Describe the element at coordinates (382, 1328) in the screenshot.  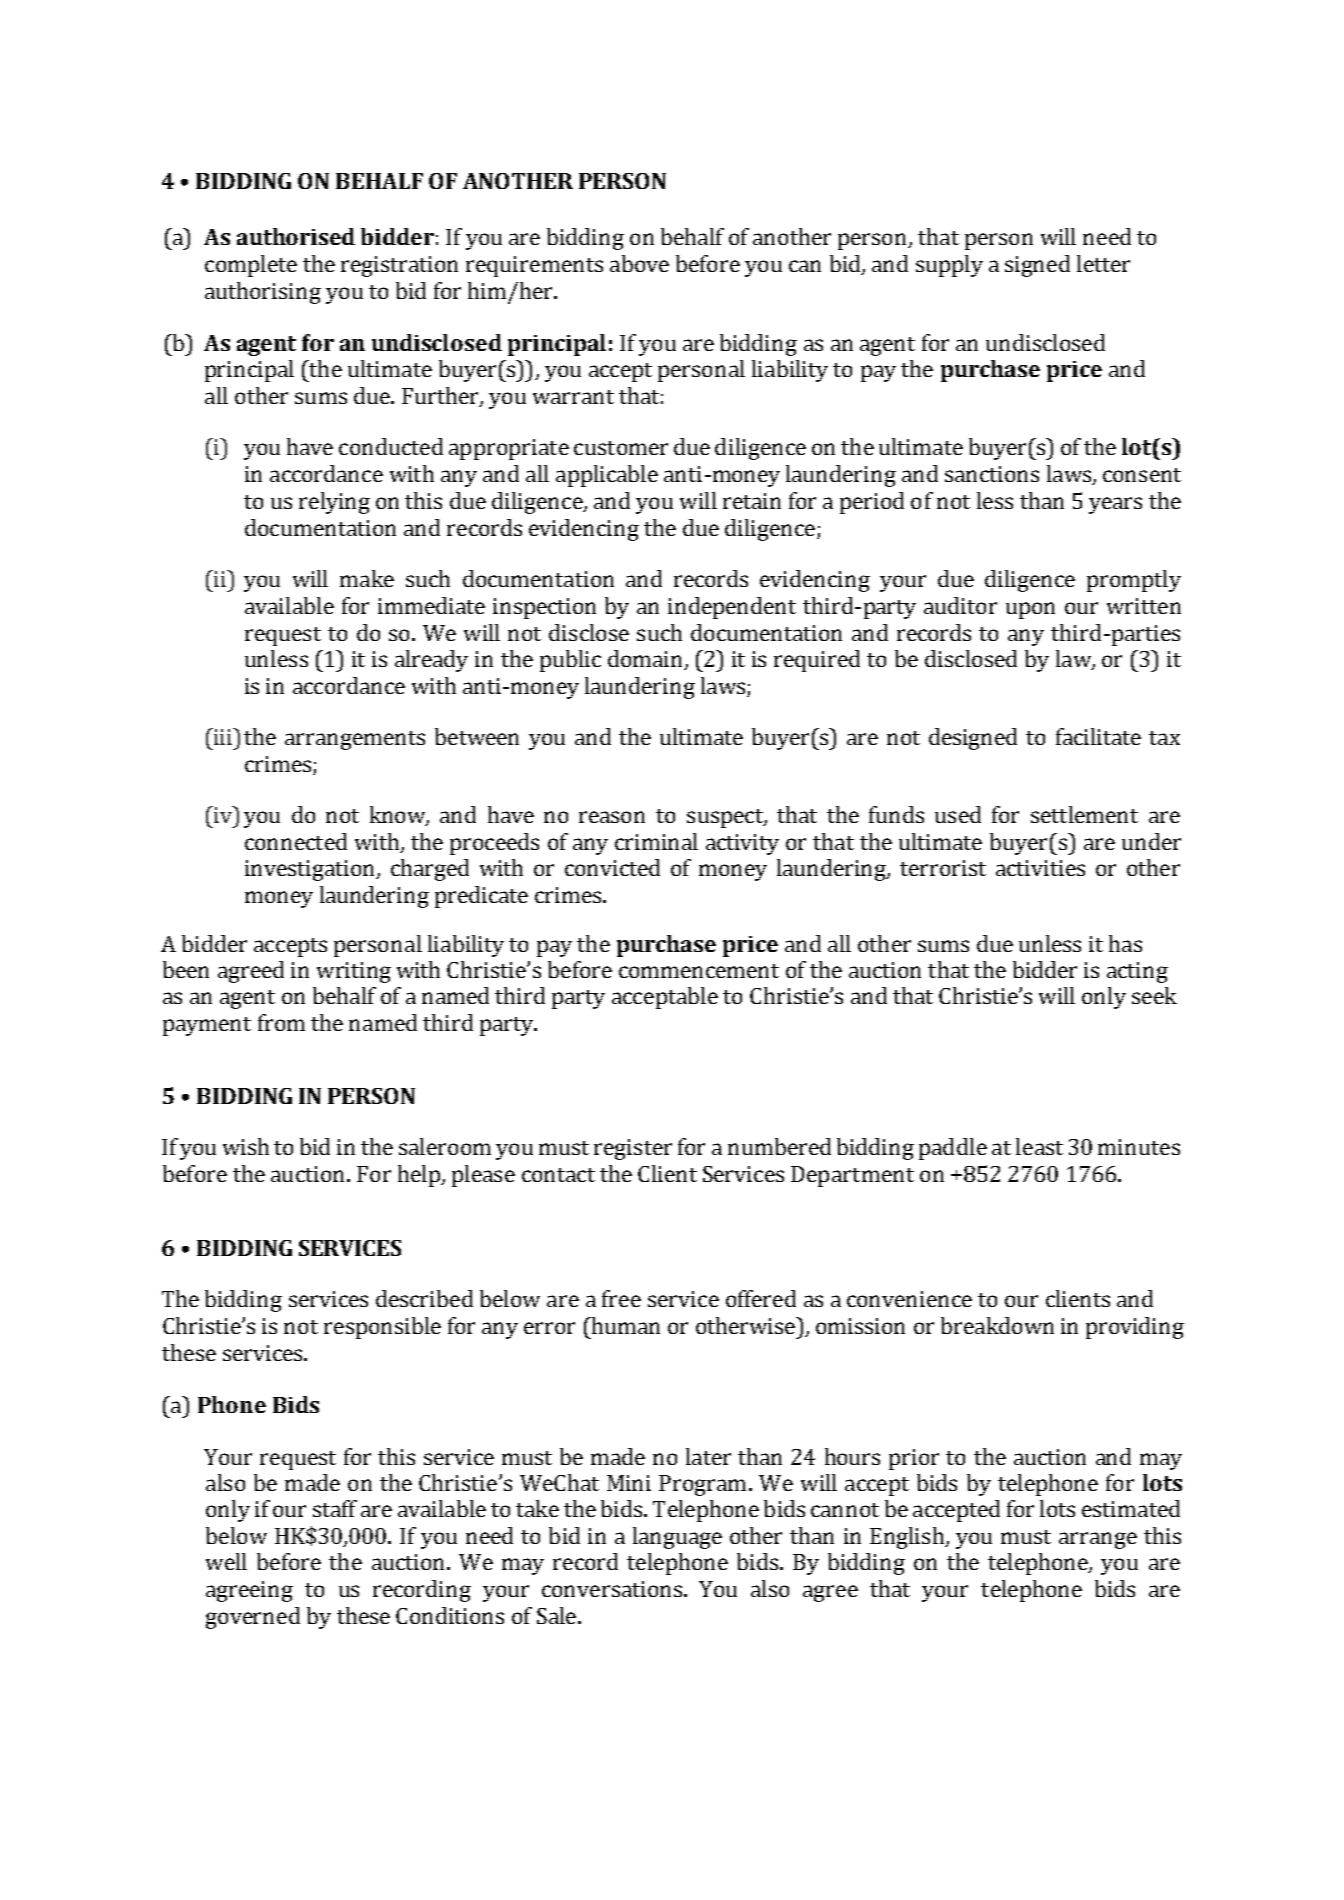
I see `responsible` at that location.
